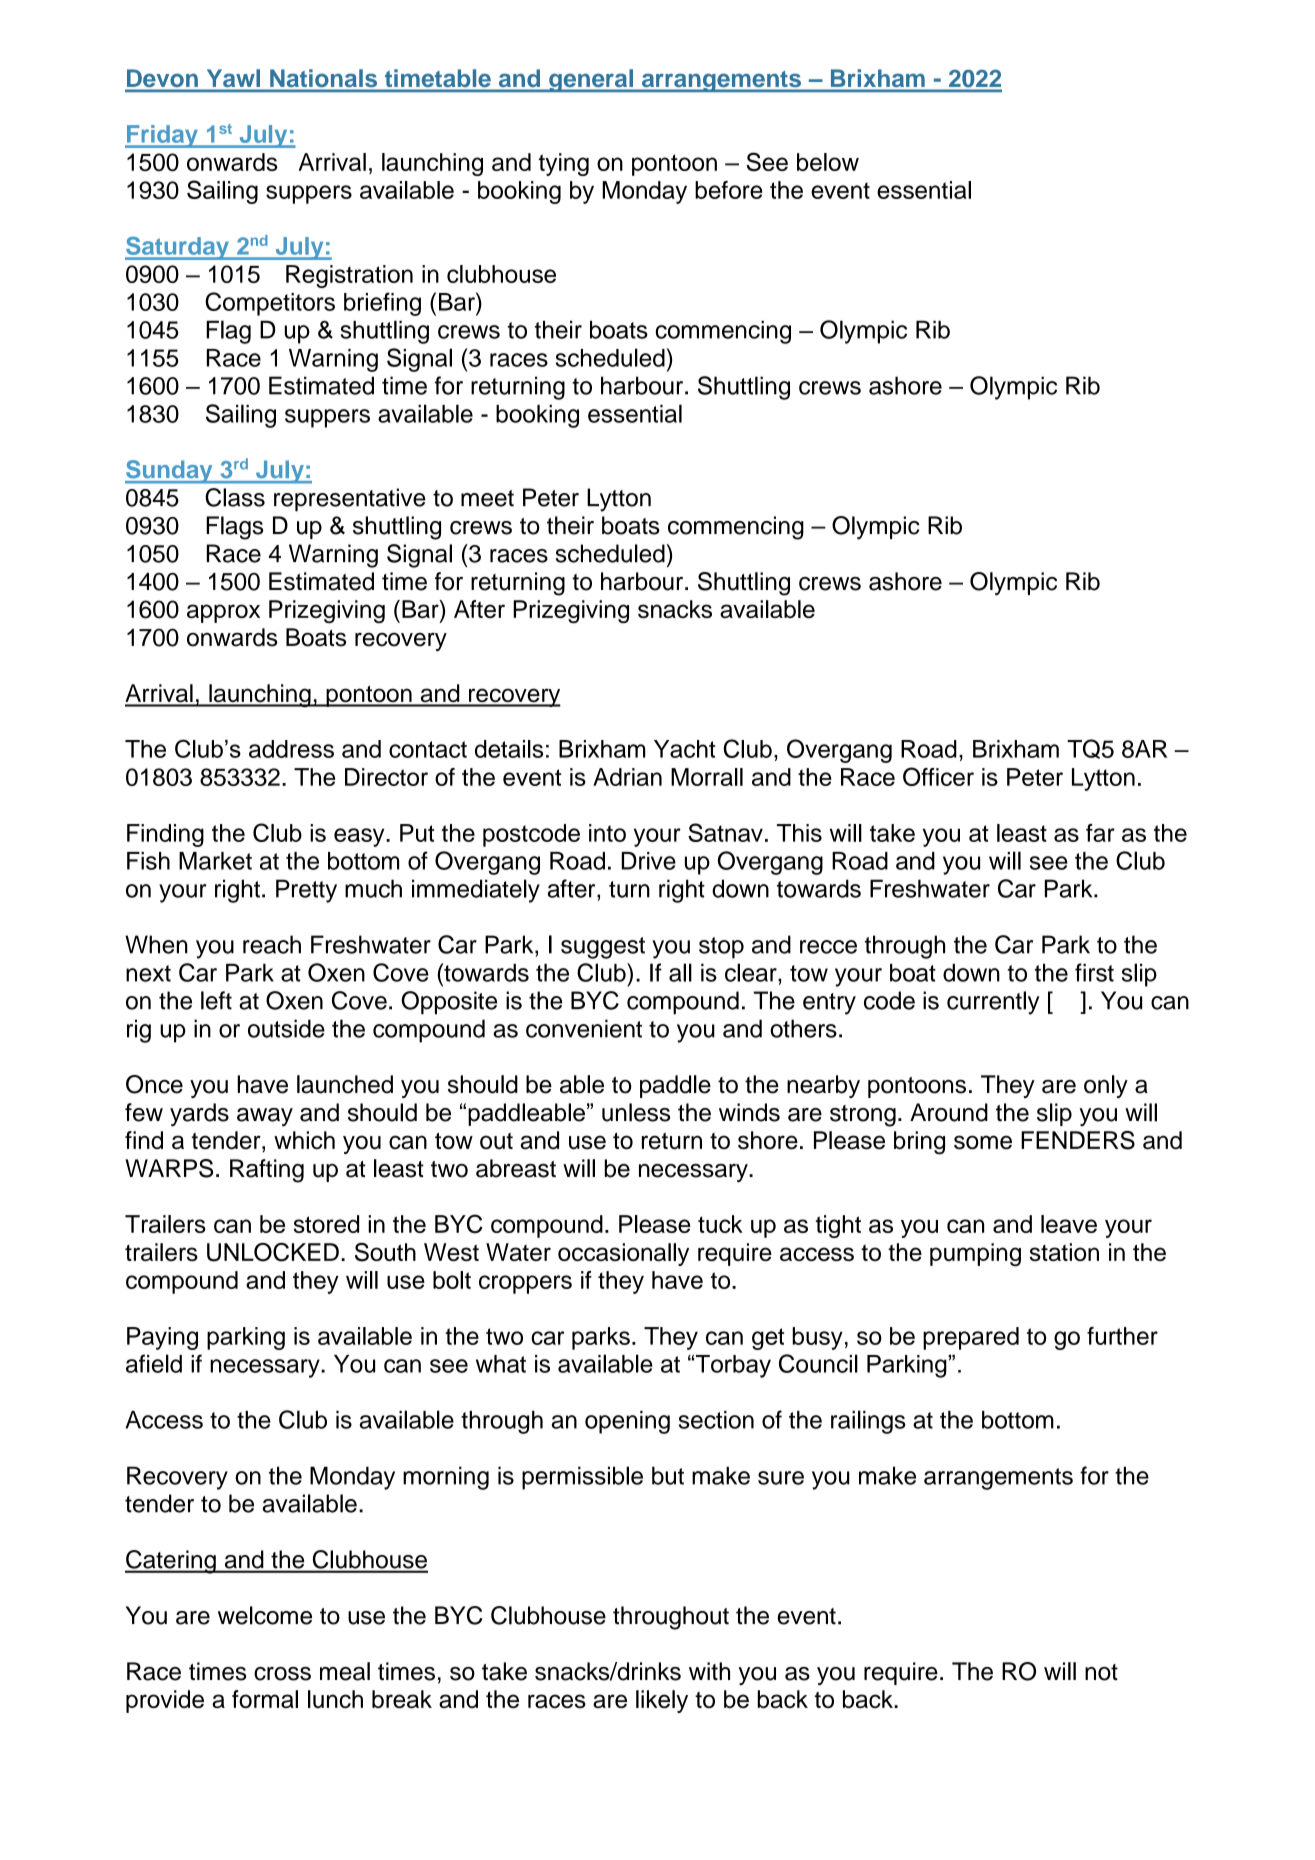 This screenshot has width=1315, height=1860. Describe the element at coordinates (828, 162) in the screenshot. I see `below` at that location.
